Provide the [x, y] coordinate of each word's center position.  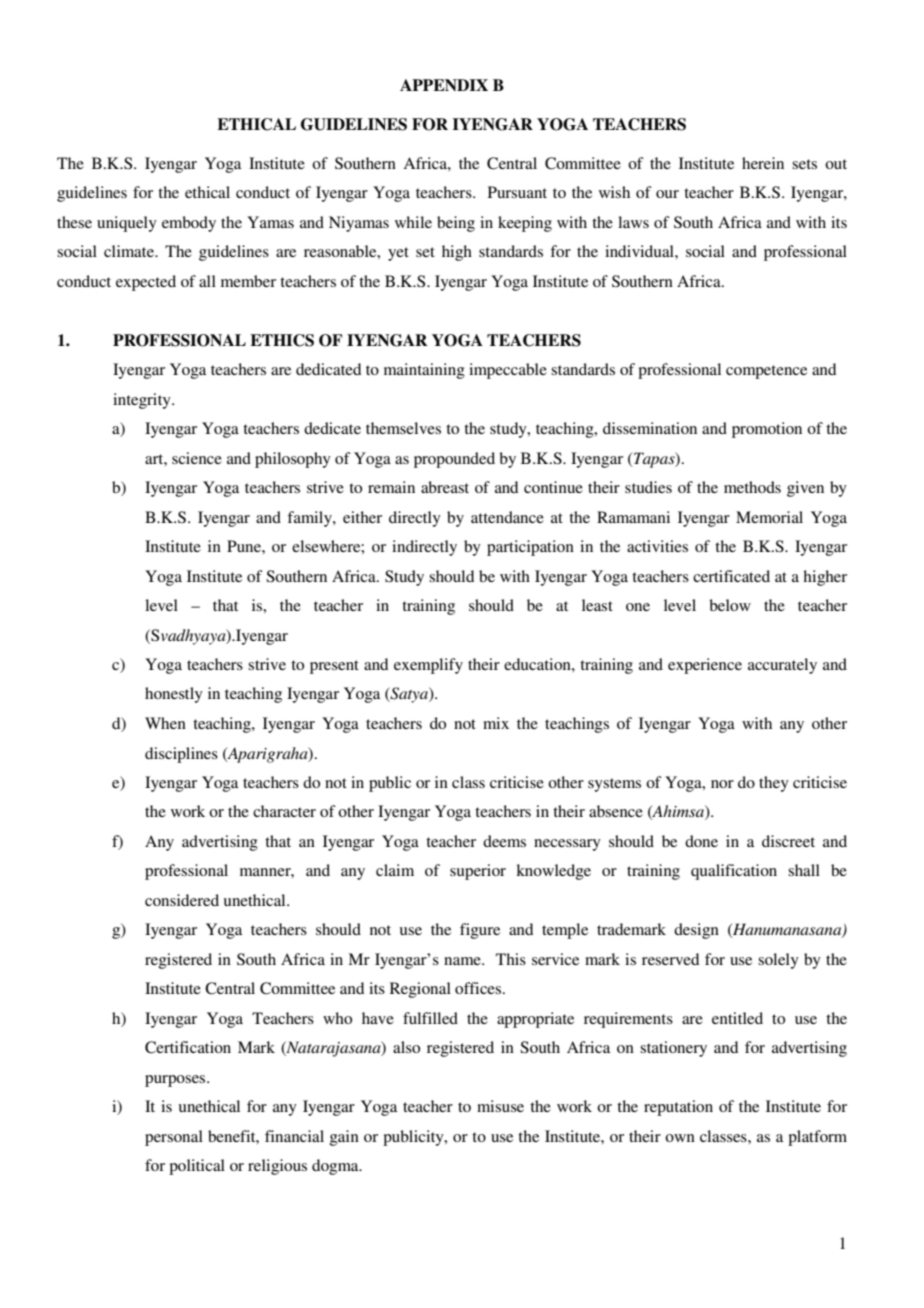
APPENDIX [444, 85]
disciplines [181, 755]
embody [189, 224]
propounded [454, 460]
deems [504, 841]
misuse [500, 1106]
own [680, 1138]
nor [722, 784]
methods [752, 487]
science [197, 458]
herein [763, 163]
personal [174, 1138]
